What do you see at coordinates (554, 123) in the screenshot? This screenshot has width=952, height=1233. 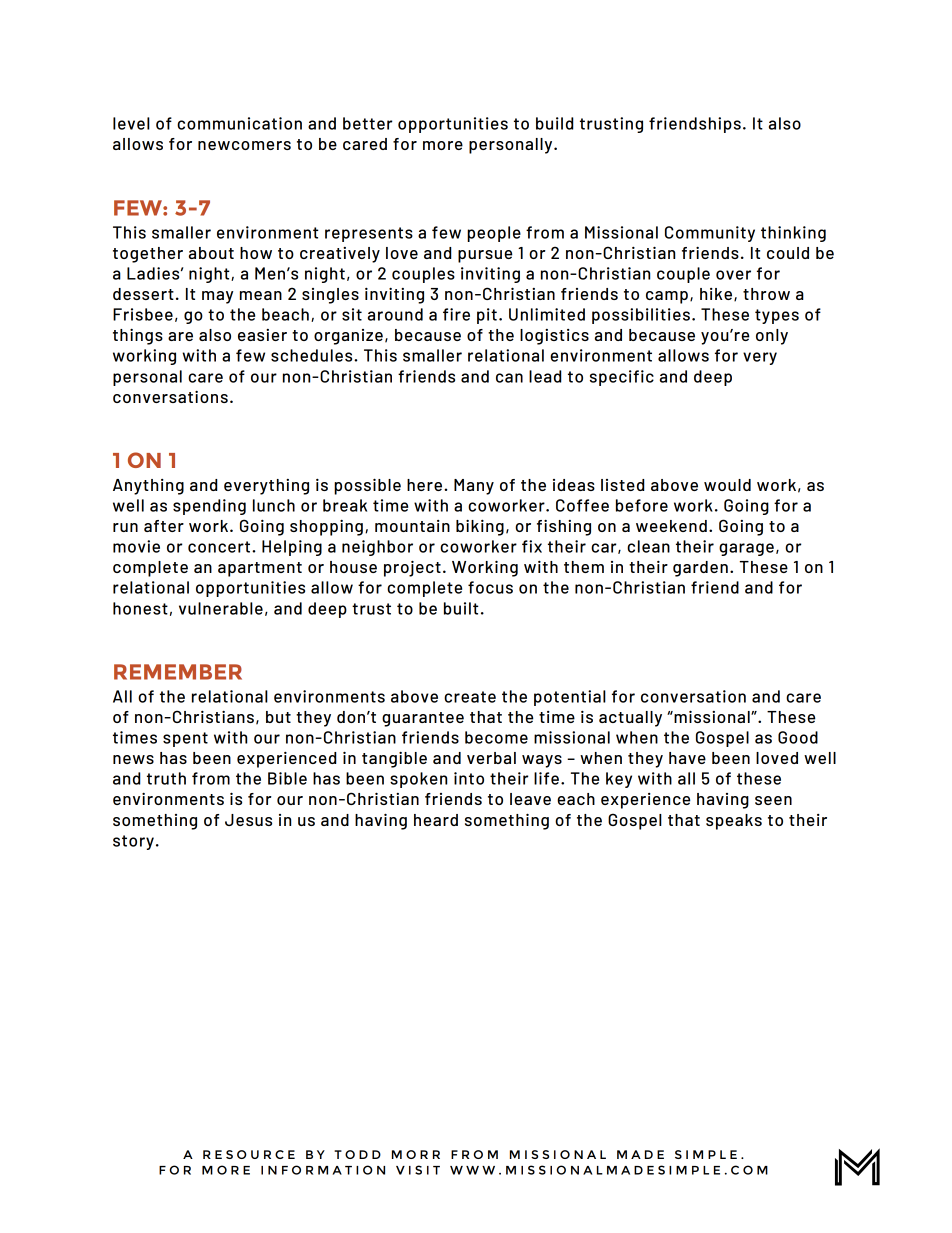 I see `build` at bounding box center [554, 123].
